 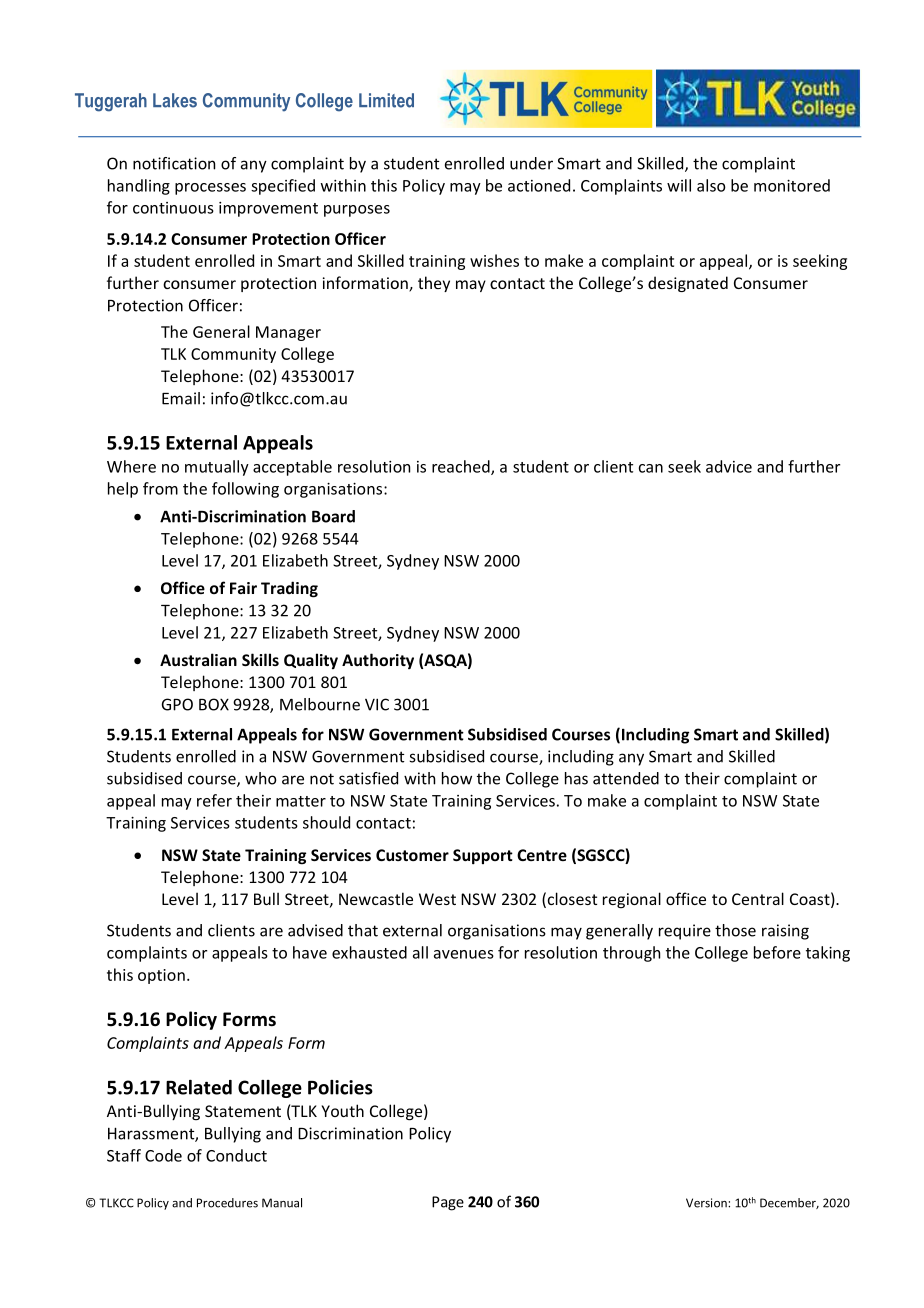 What do you see at coordinates (707, 1203) in the page?
I see `Version` at bounding box center [707, 1203].
